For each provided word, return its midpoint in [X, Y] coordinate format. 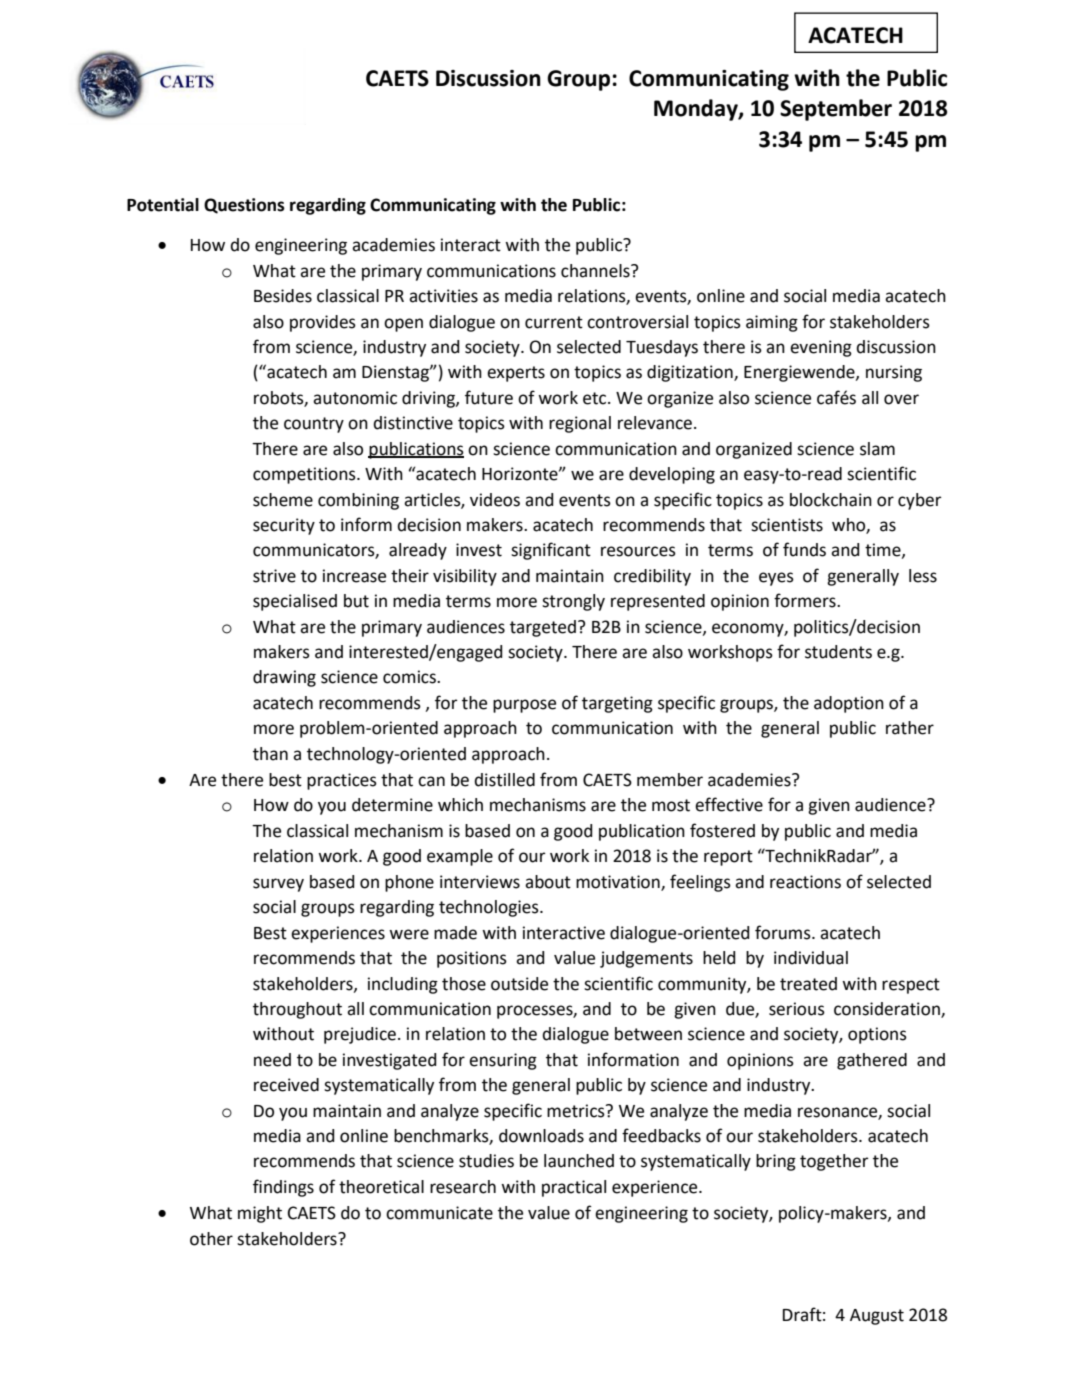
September [836, 110]
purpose [524, 706]
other [211, 1239]
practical [574, 1188]
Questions [244, 206]
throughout [297, 1010]
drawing [284, 678]
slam [877, 449]
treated [808, 984]
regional [580, 424]
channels [596, 271]
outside [519, 984]
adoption [849, 704]
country [314, 425]
